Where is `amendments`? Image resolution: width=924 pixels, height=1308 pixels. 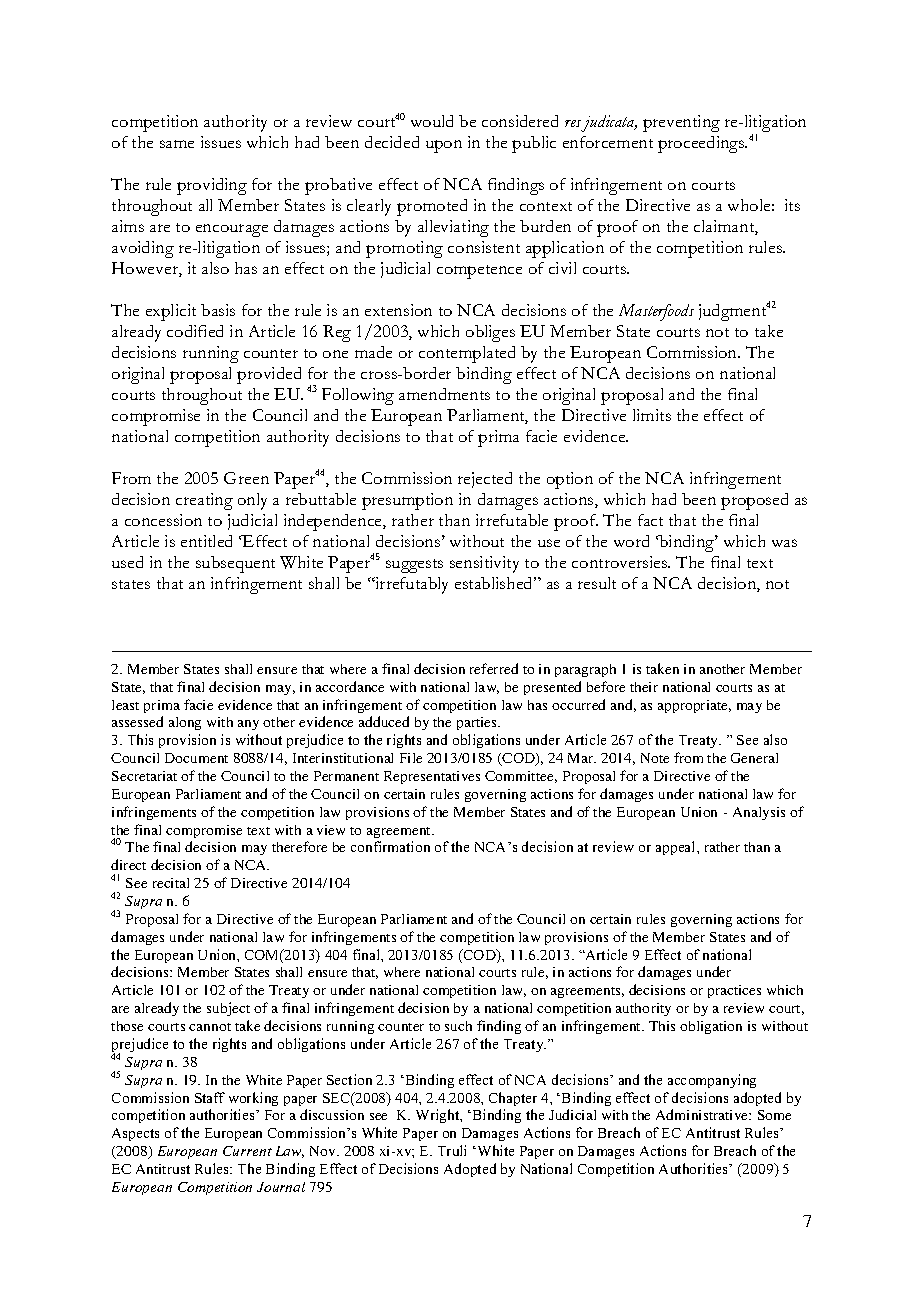 amendments is located at coordinates (444, 394).
